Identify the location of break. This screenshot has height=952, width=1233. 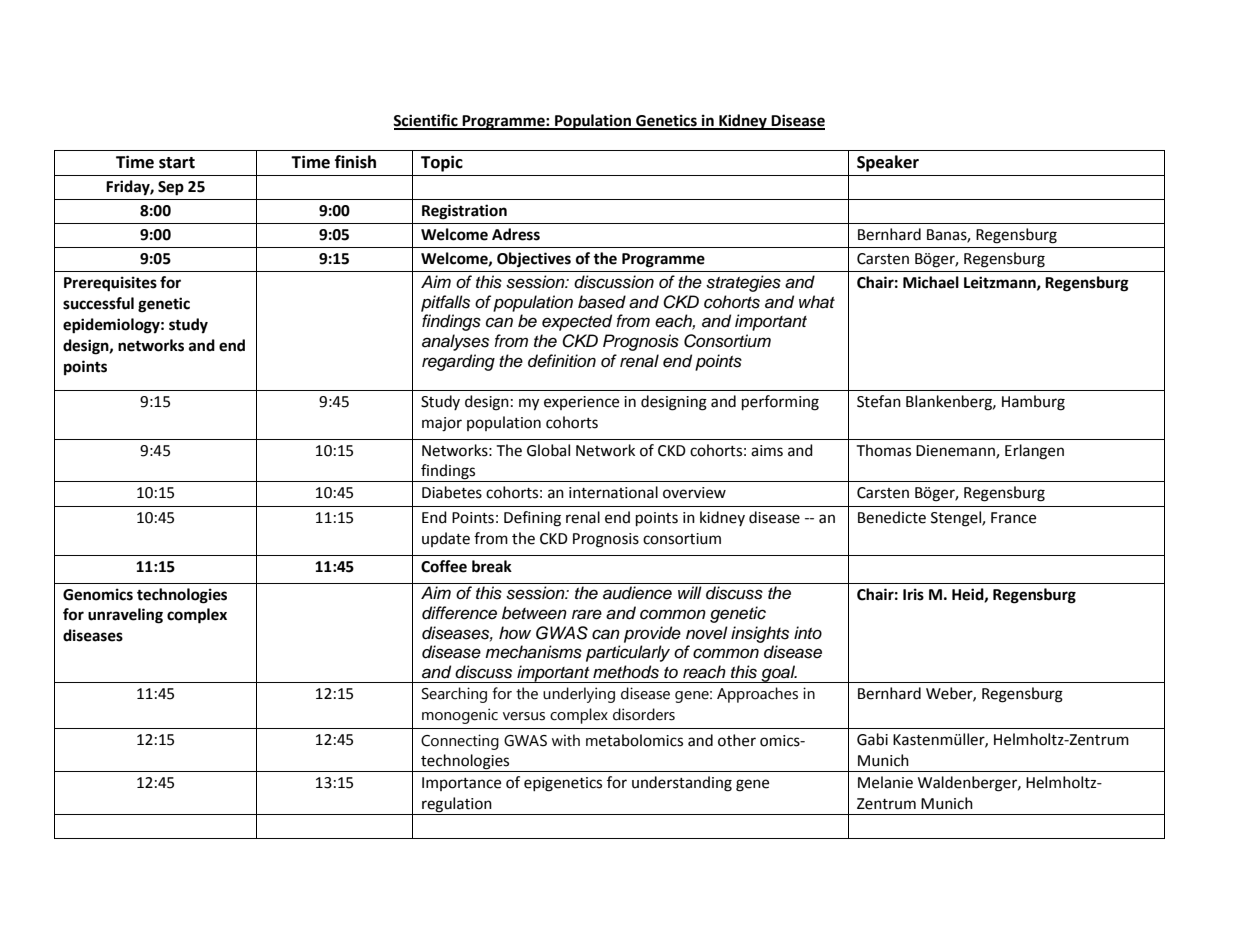
(492, 566).
